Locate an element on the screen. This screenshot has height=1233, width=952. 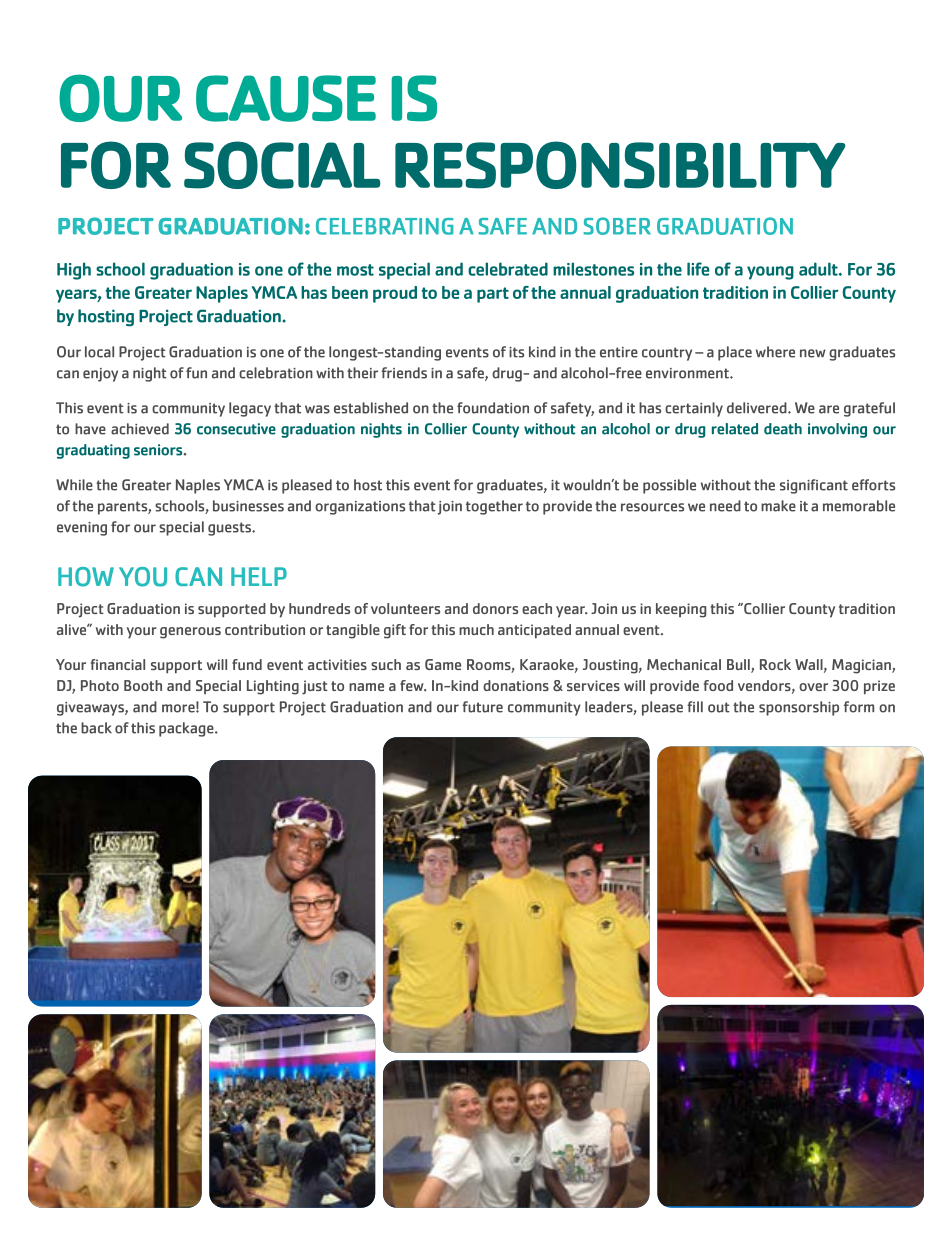
part is located at coordinates (493, 295).
